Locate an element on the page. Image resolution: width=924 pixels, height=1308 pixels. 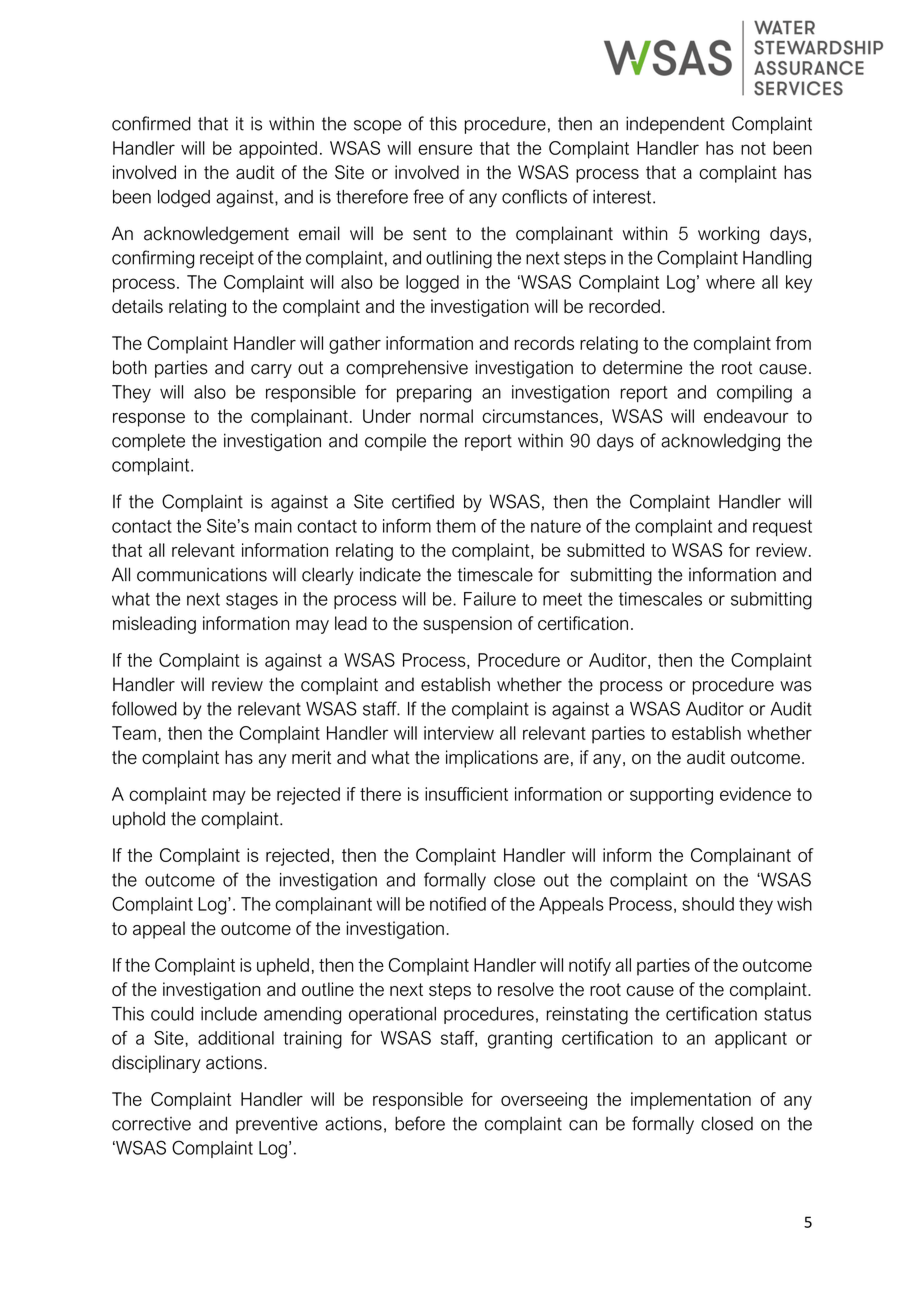
independent is located at coordinates (675, 125).
